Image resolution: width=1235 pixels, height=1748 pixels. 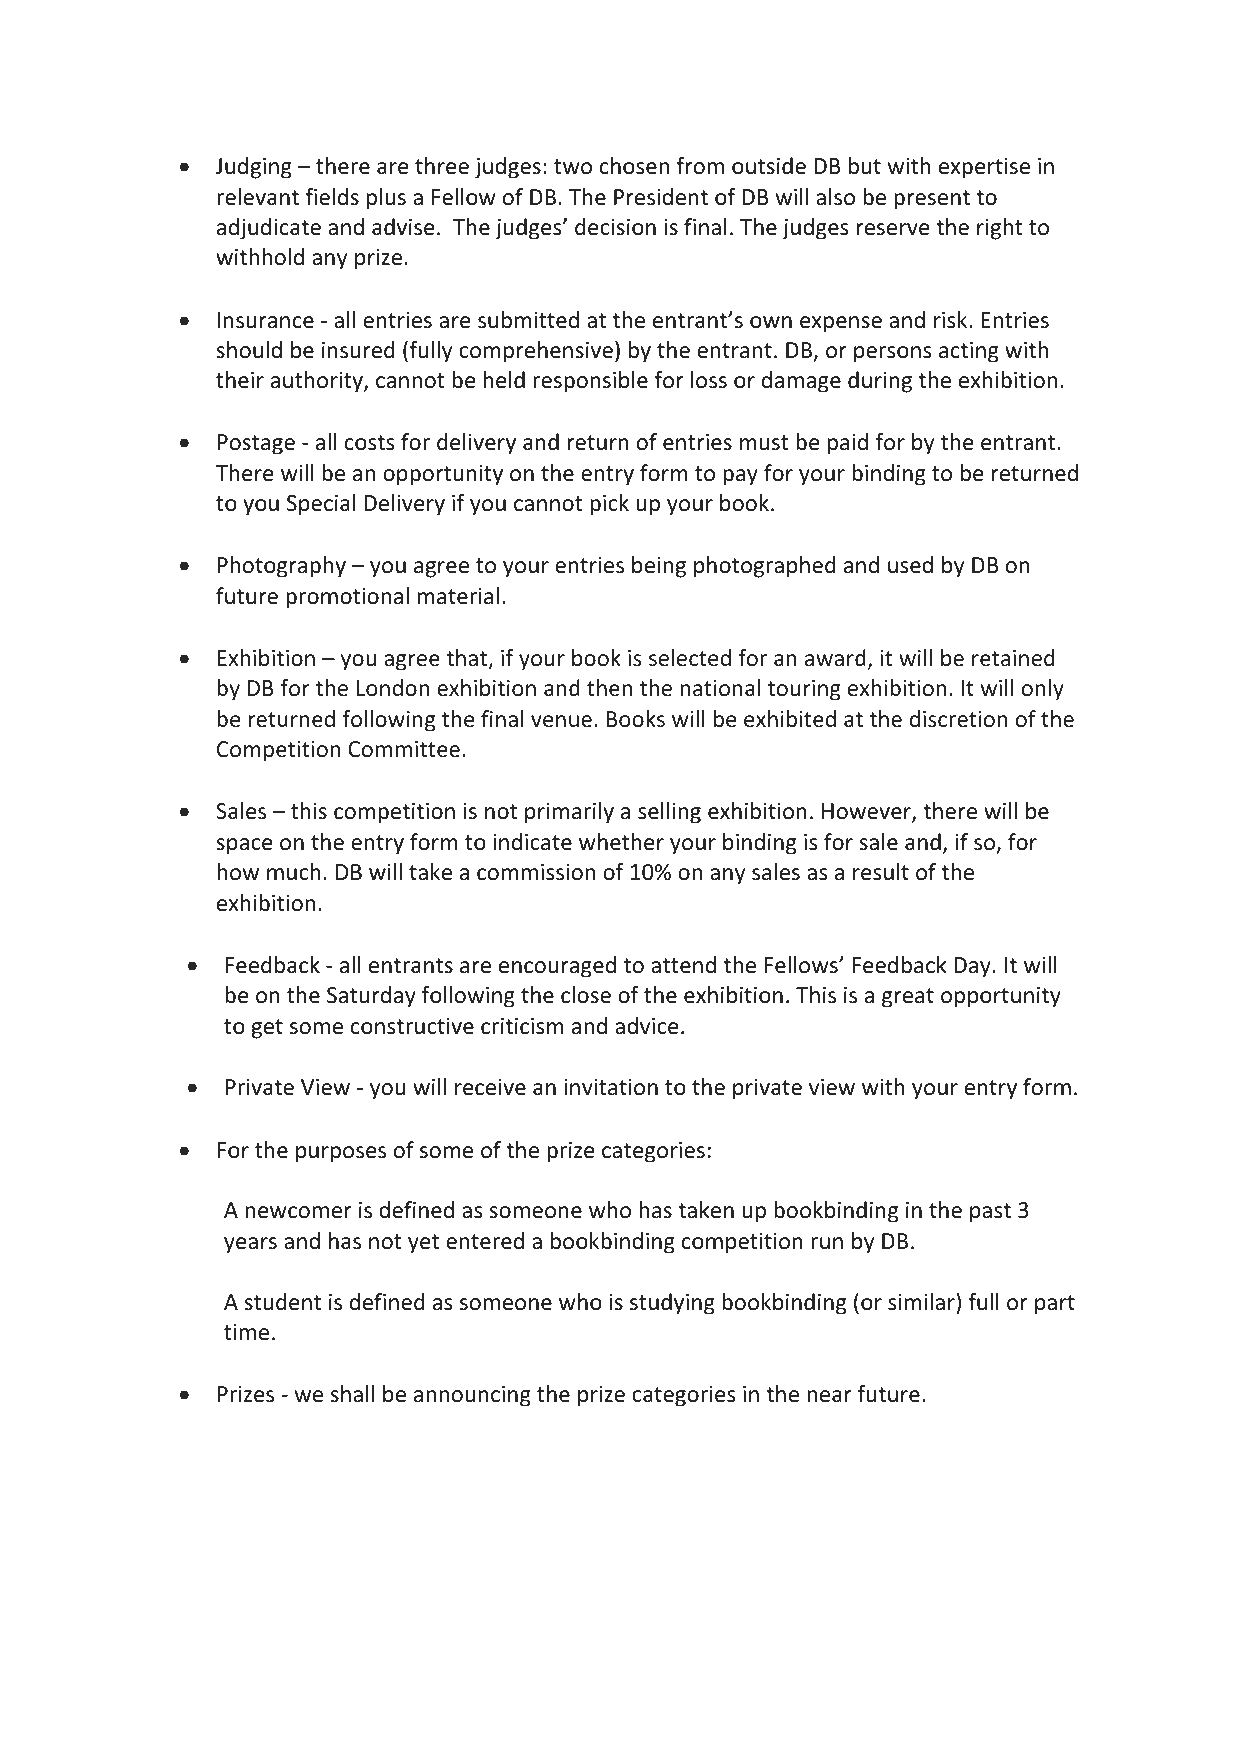 I want to click on President, so click(x=661, y=197).
